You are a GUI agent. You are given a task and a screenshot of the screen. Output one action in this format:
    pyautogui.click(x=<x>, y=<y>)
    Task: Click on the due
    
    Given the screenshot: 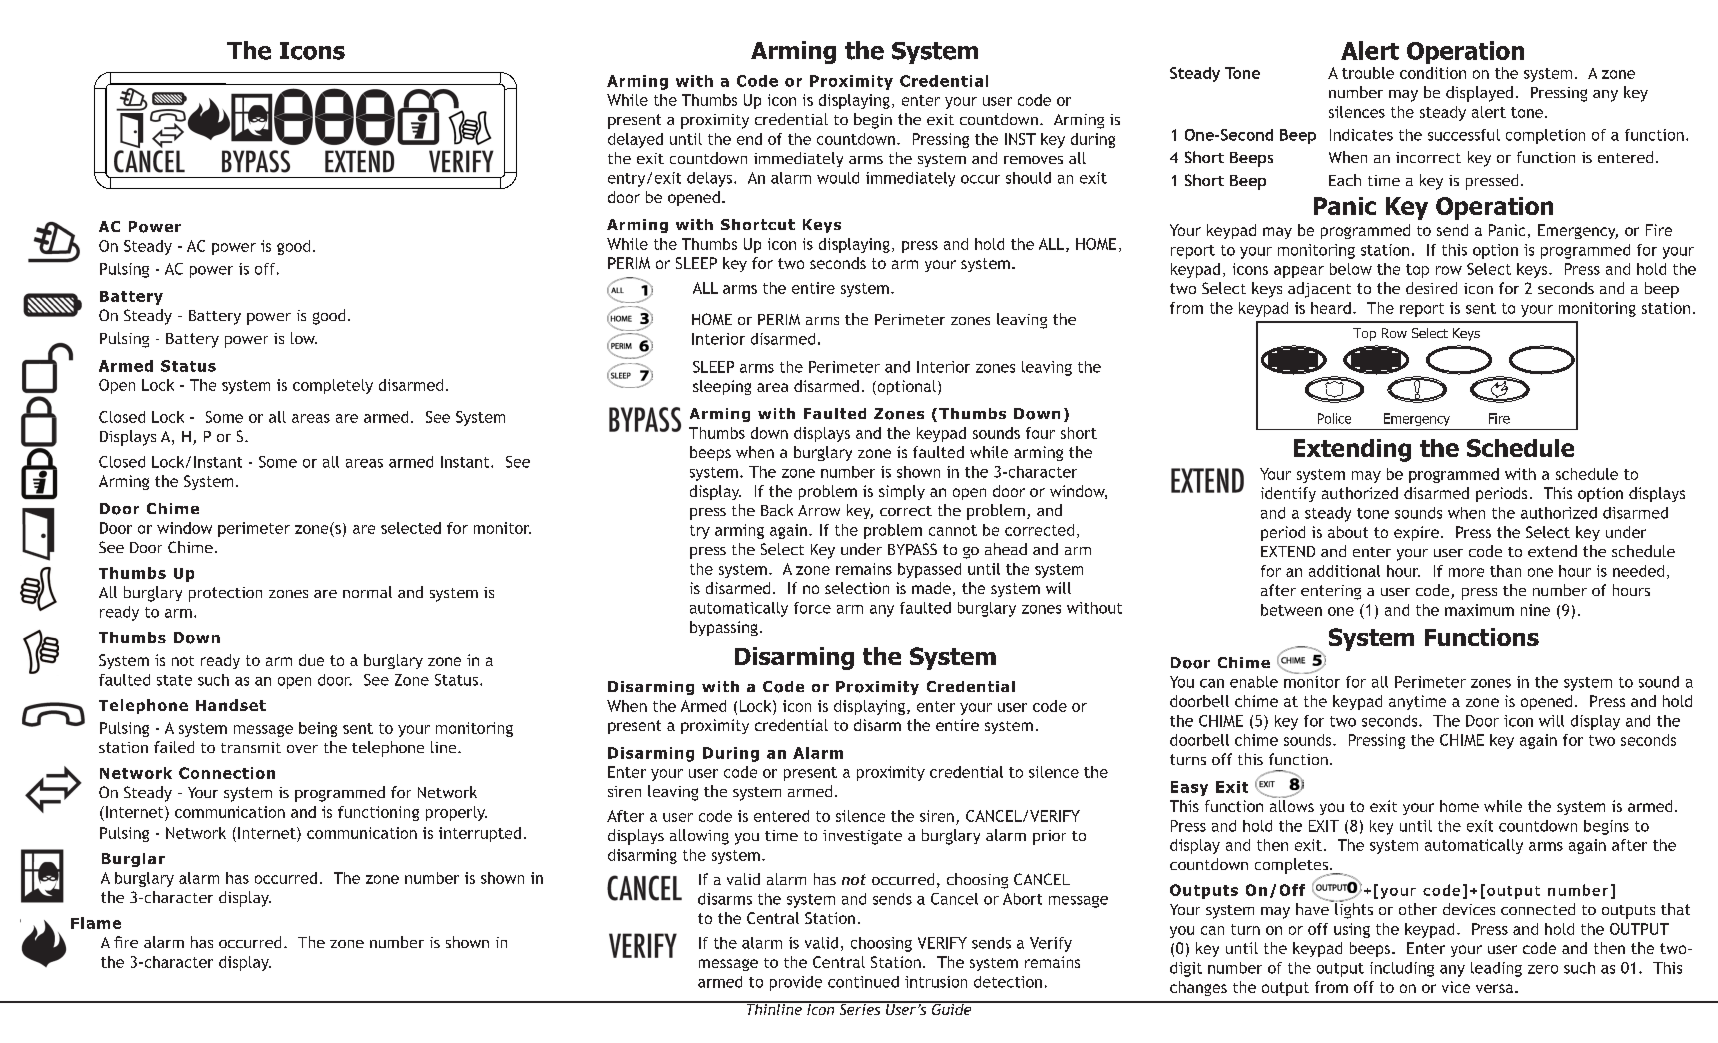 What is the action you would take?
    pyautogui.click(x=311, y=660)
